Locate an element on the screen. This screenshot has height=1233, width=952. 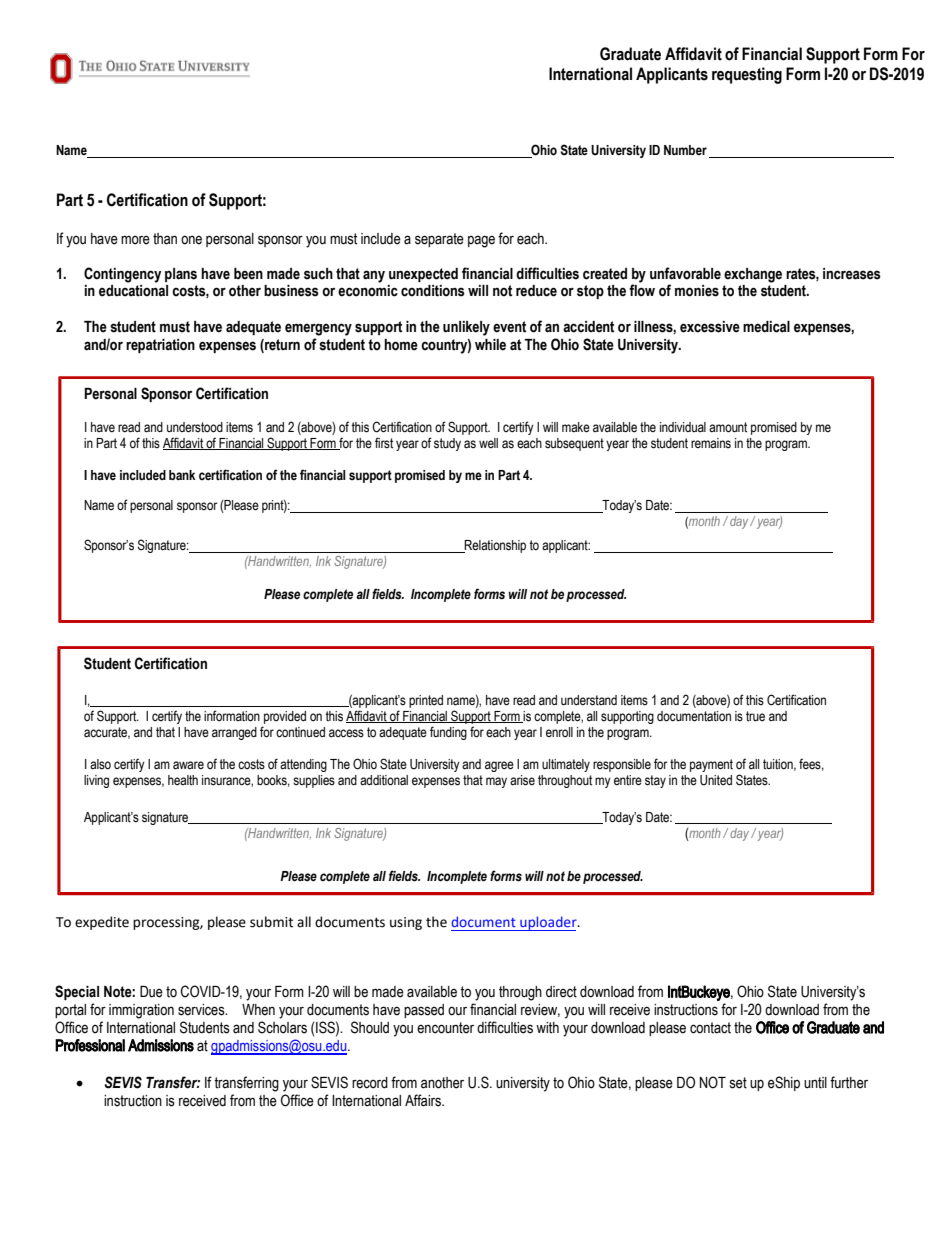
health is located at coordinates (183, 780).
